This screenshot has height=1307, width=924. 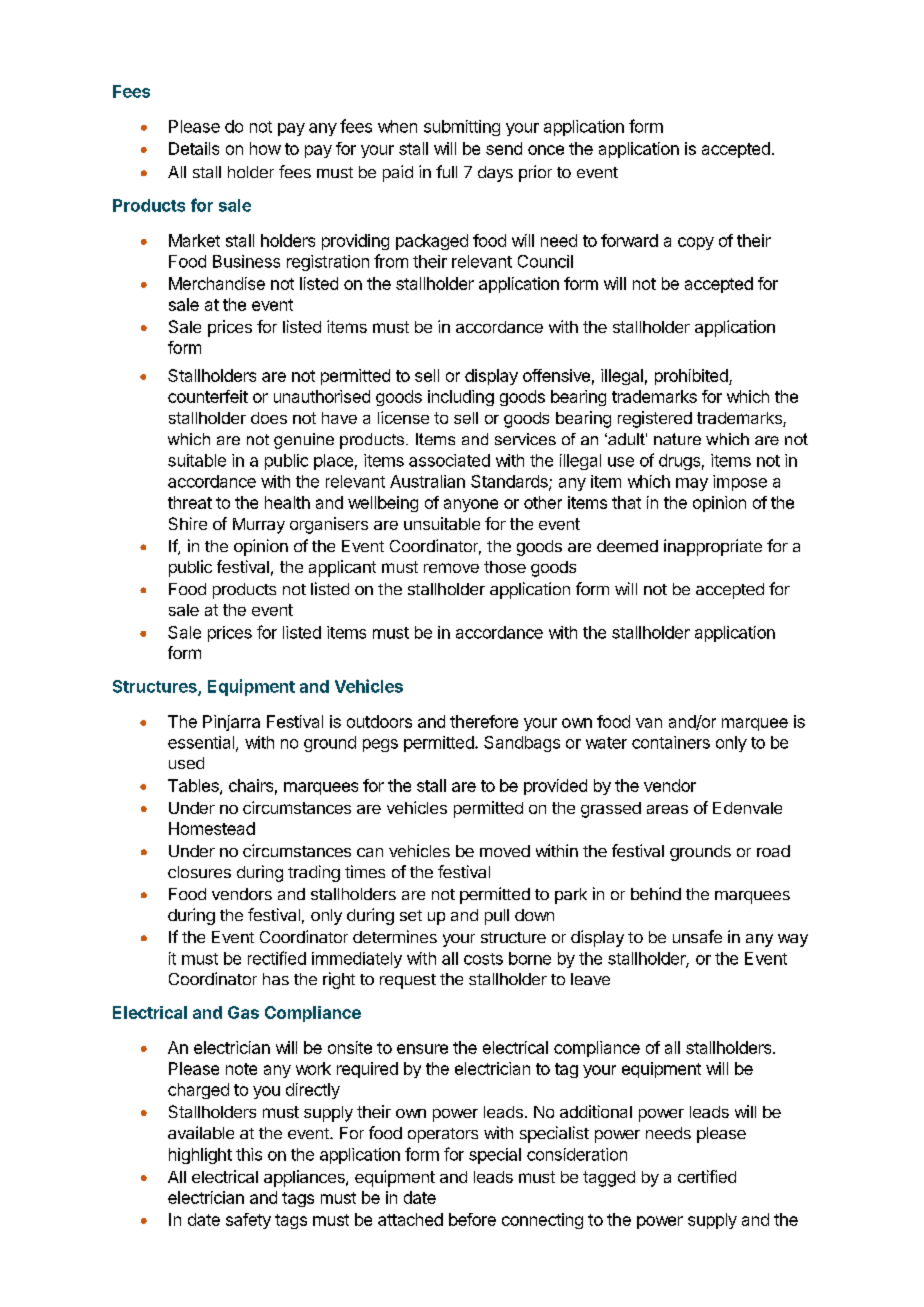 I want to click on therefore, so click(x=484, y=721).
